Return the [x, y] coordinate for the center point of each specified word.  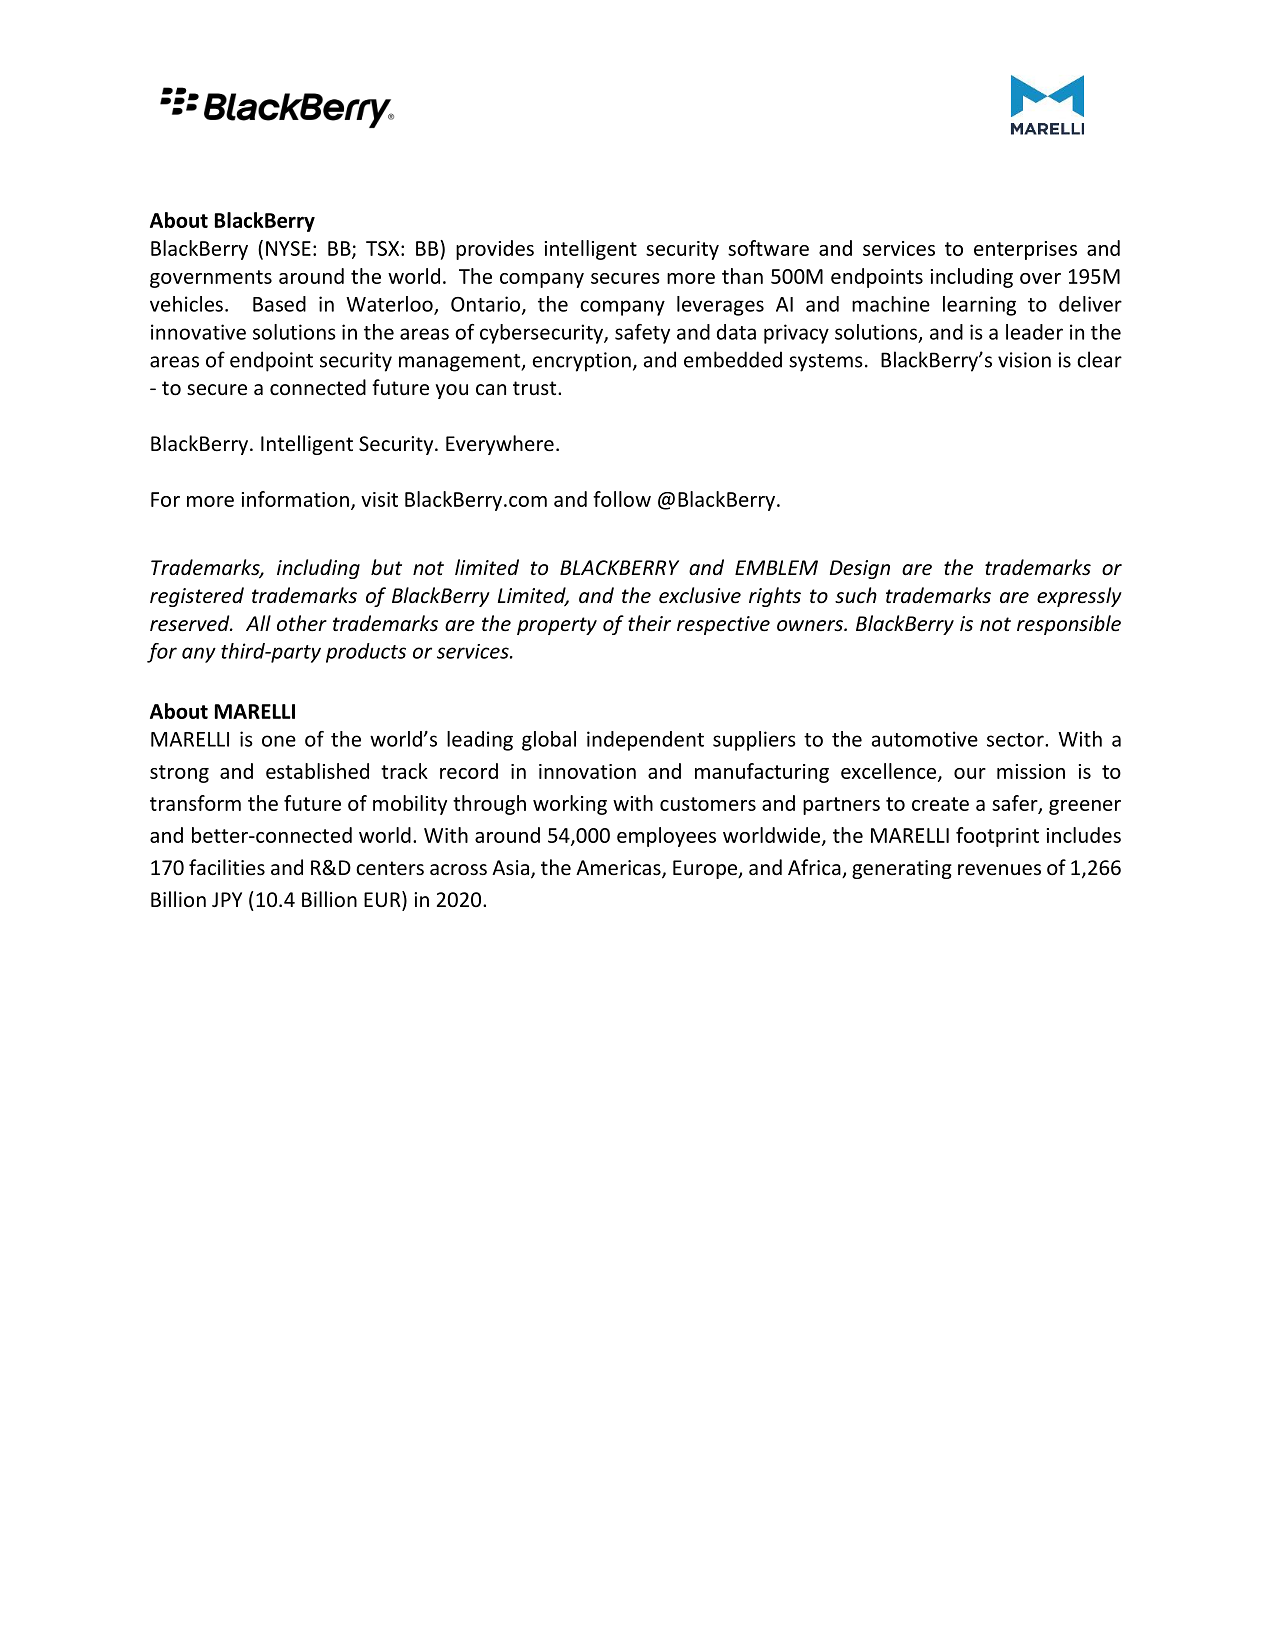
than [742, 276]
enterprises [1025, 250]
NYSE [288, 248]
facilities [227, 867]
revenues [999, 870]
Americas [619, 869]
